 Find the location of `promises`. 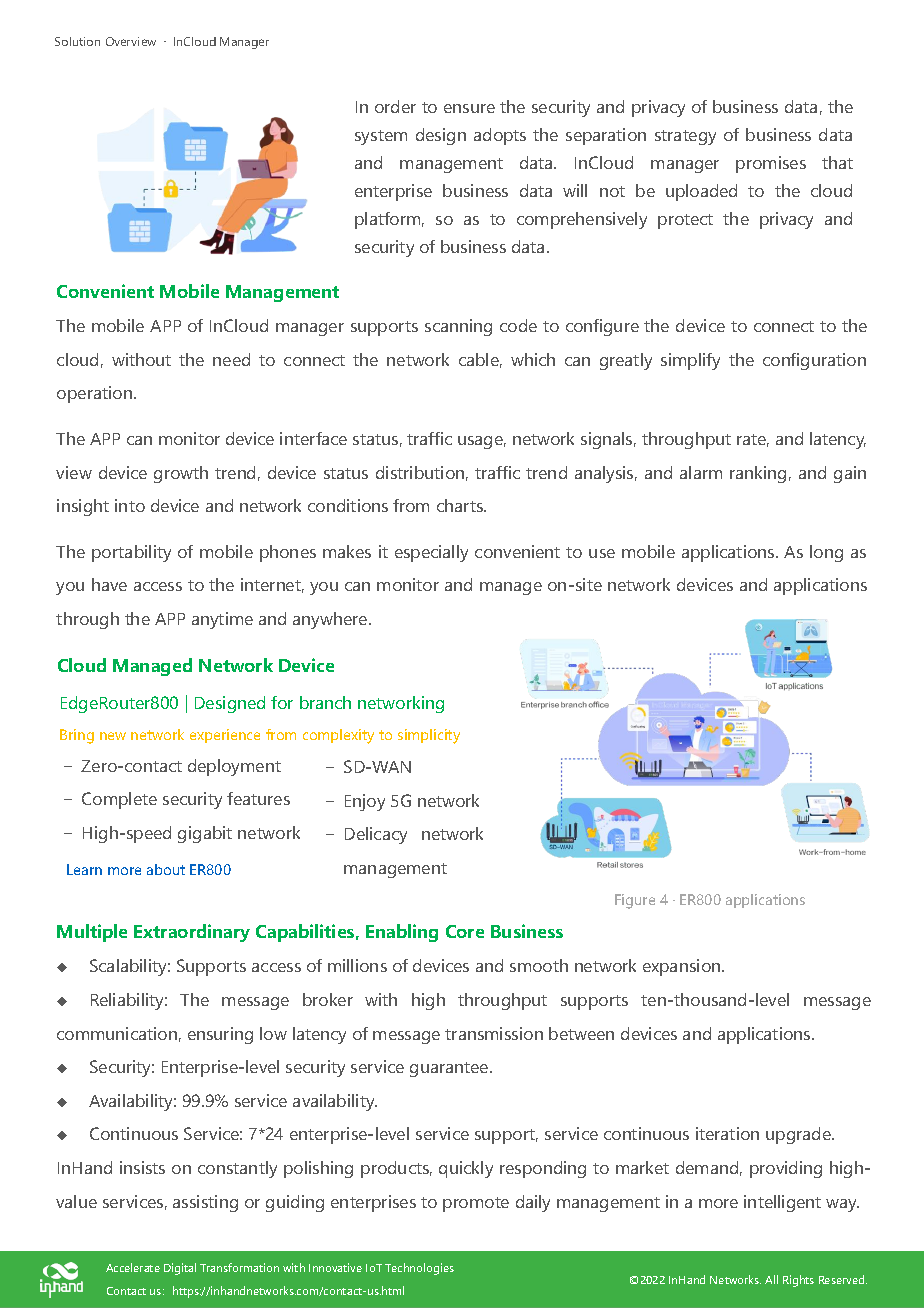

promises is located at coordinates (771, 164).
